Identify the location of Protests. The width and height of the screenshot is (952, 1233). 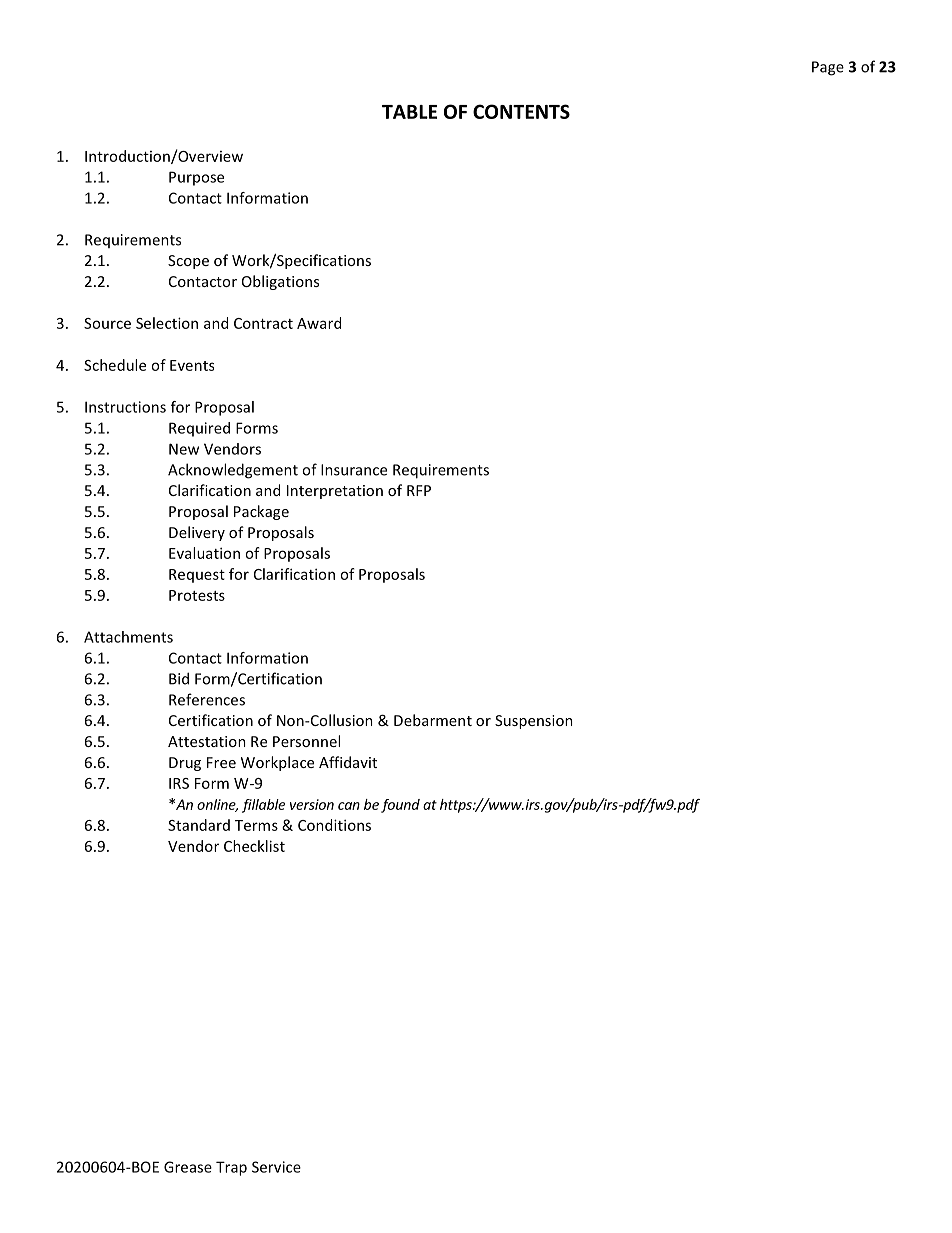
(197, 595).
